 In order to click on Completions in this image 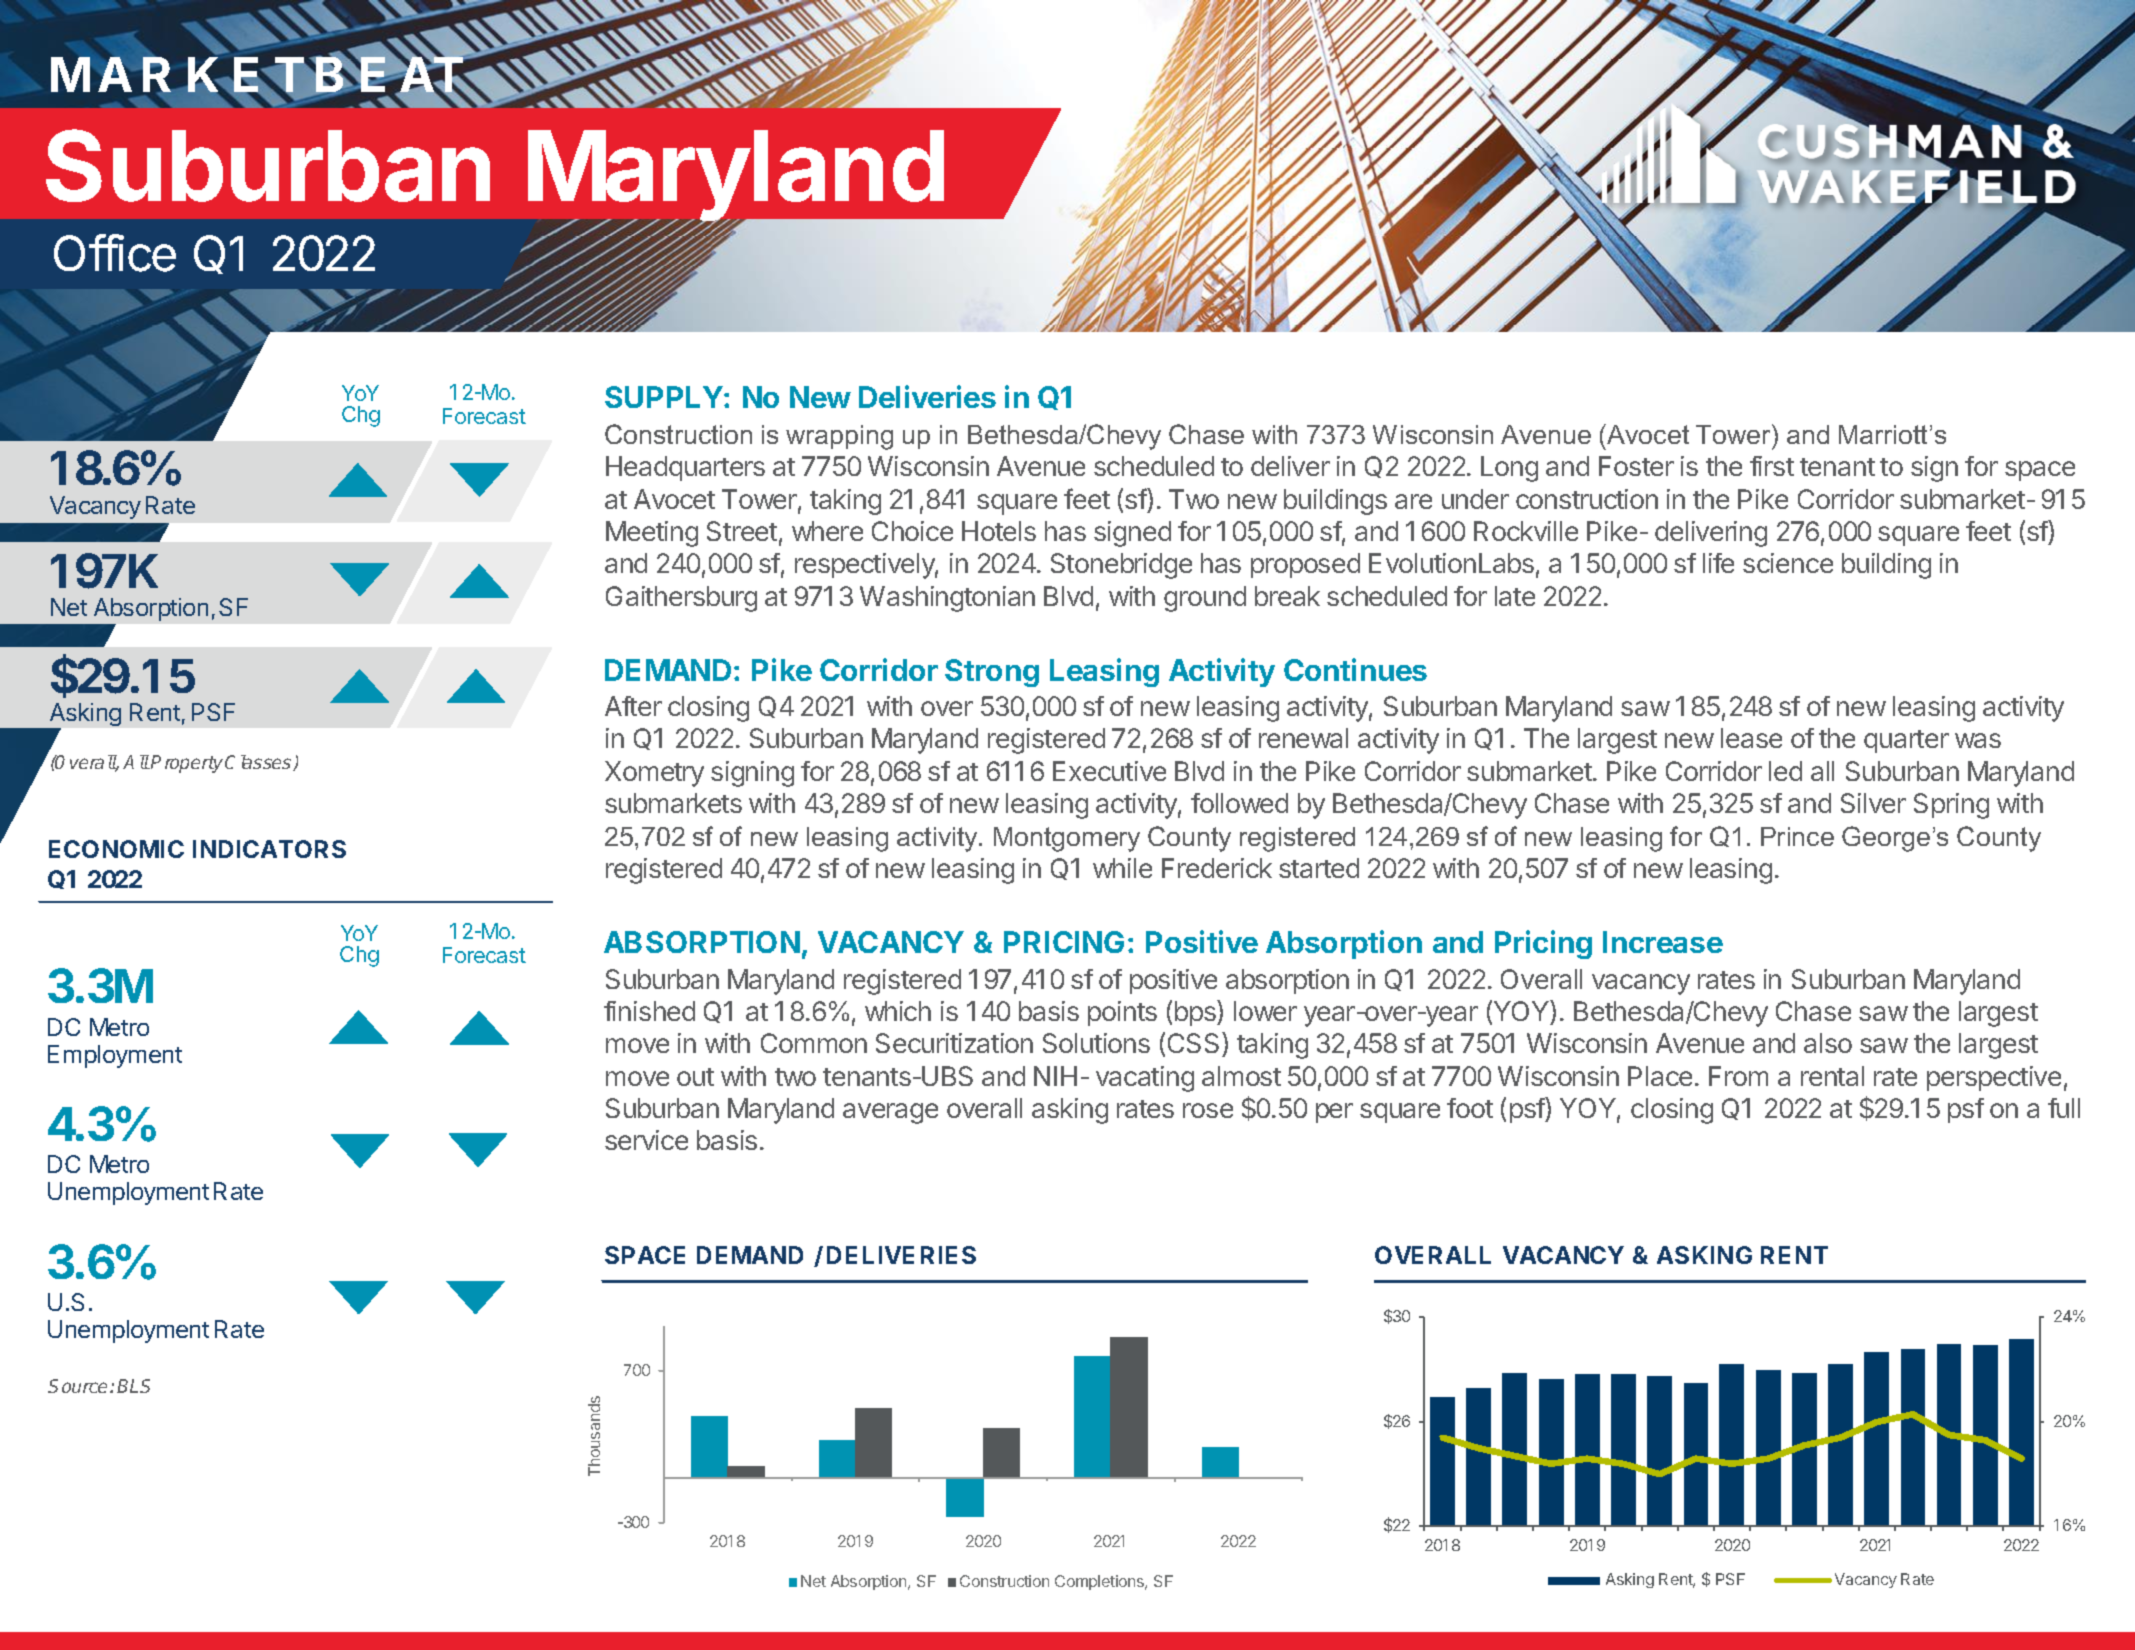, I will do `click(1100, 1582)`.
